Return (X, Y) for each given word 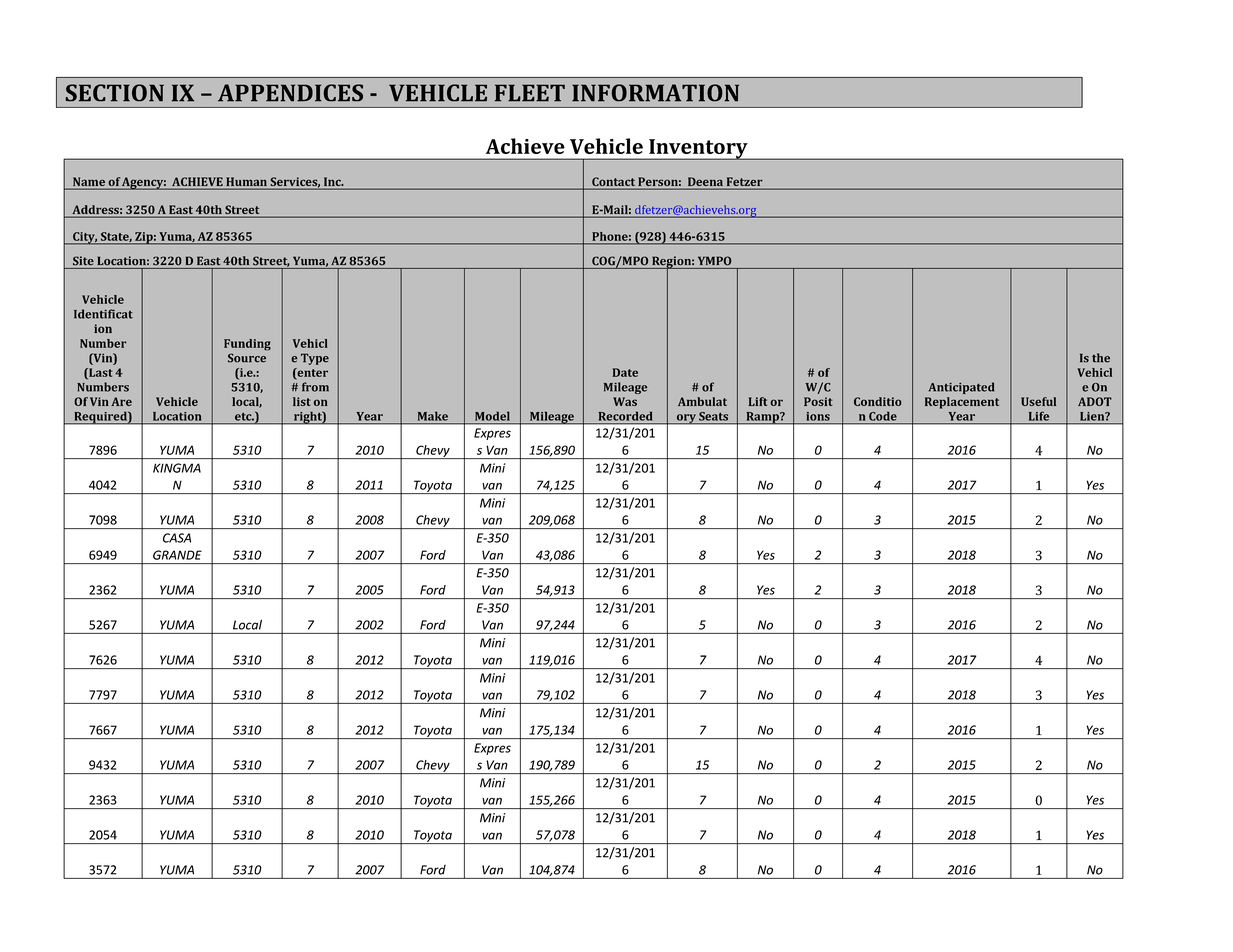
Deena (705, 183)
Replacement (962, 403)
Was (625, 401)
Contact (613, 183)
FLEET (530, 93)
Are (121, 401)
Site (83, 261)
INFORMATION (655, 93)
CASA (177, 538)
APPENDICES (290, 93)
